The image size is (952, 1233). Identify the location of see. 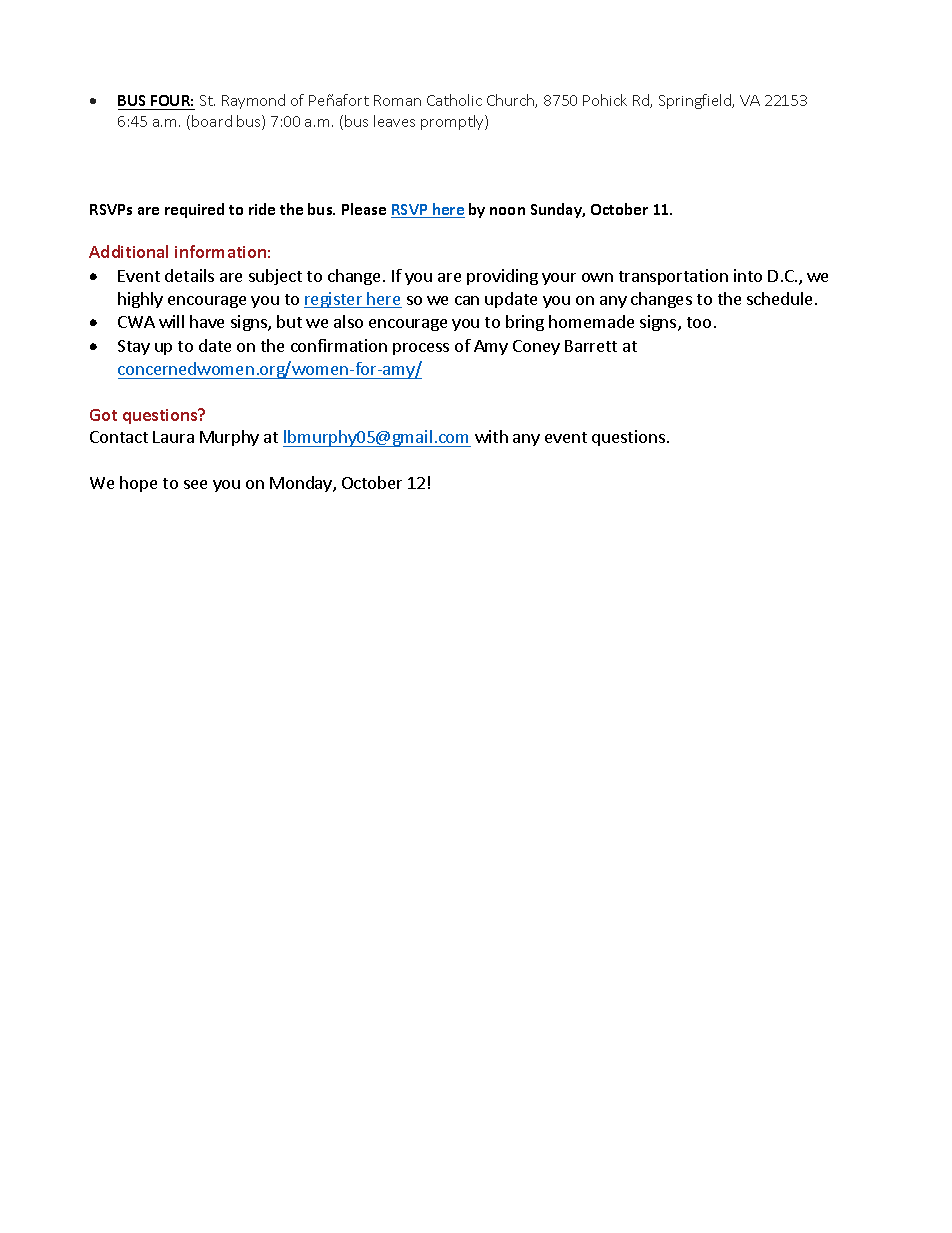
(195, 484).
